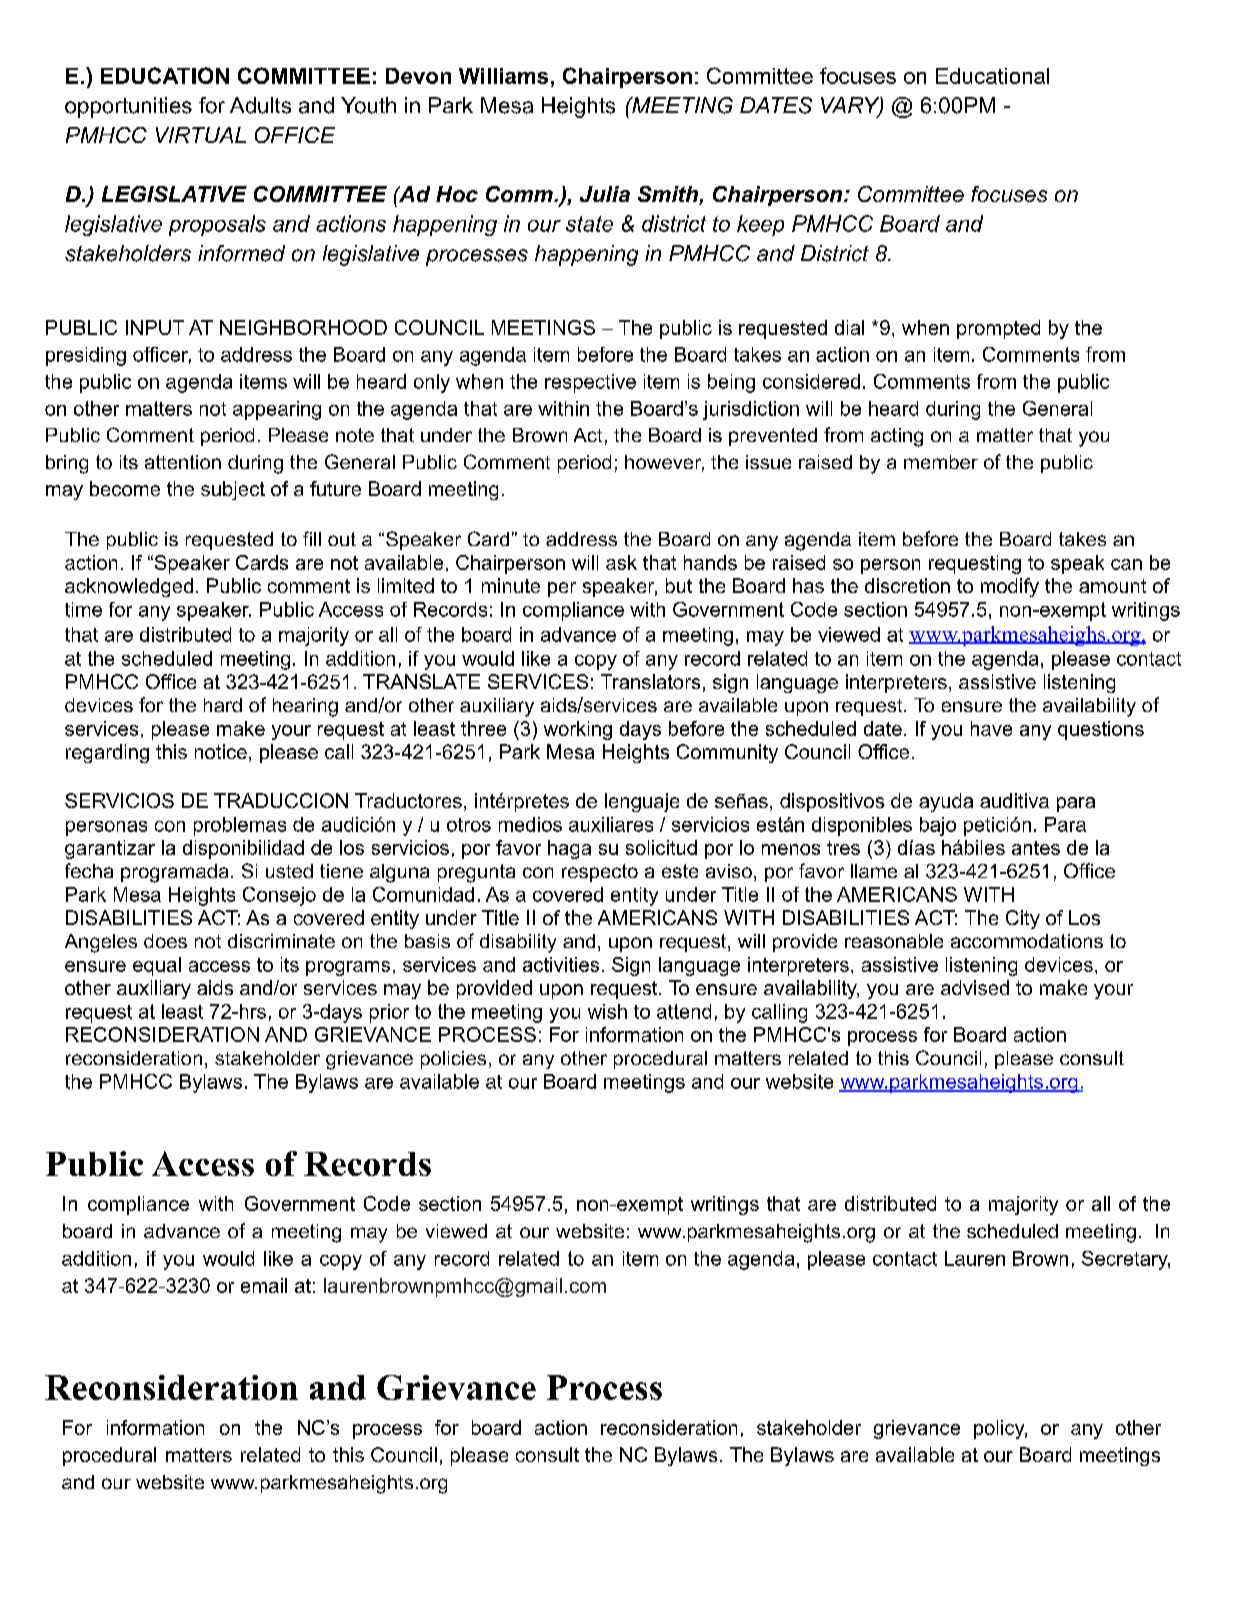 This screenshot has width=1244, height=1610. Describe the element at coordinates (590, 383) in the screenshot. I see `respective` at that location.
